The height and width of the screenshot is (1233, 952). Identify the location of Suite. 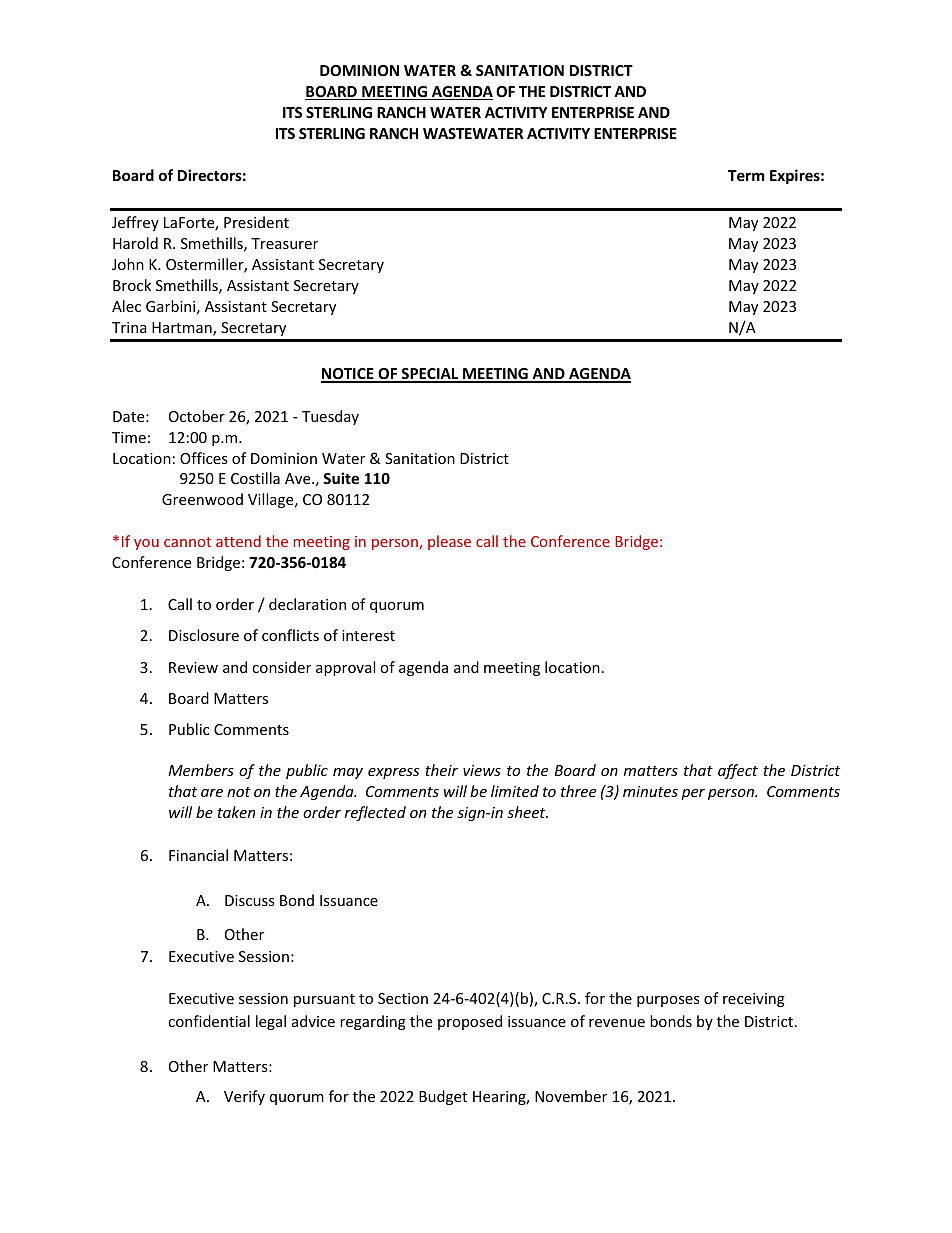
(341, 478).
